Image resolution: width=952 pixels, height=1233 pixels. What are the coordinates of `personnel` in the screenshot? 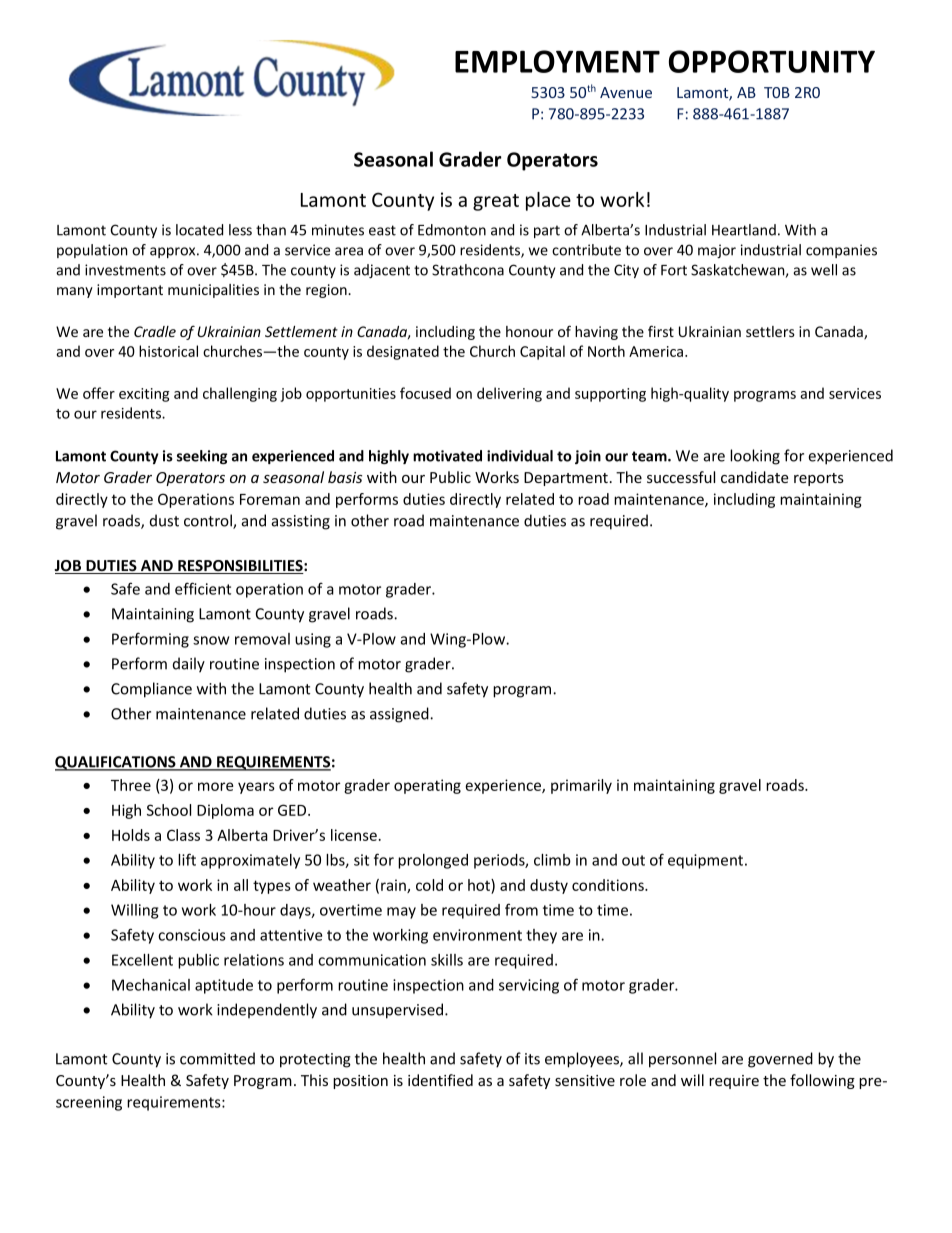 It's located at (682, 1060).
